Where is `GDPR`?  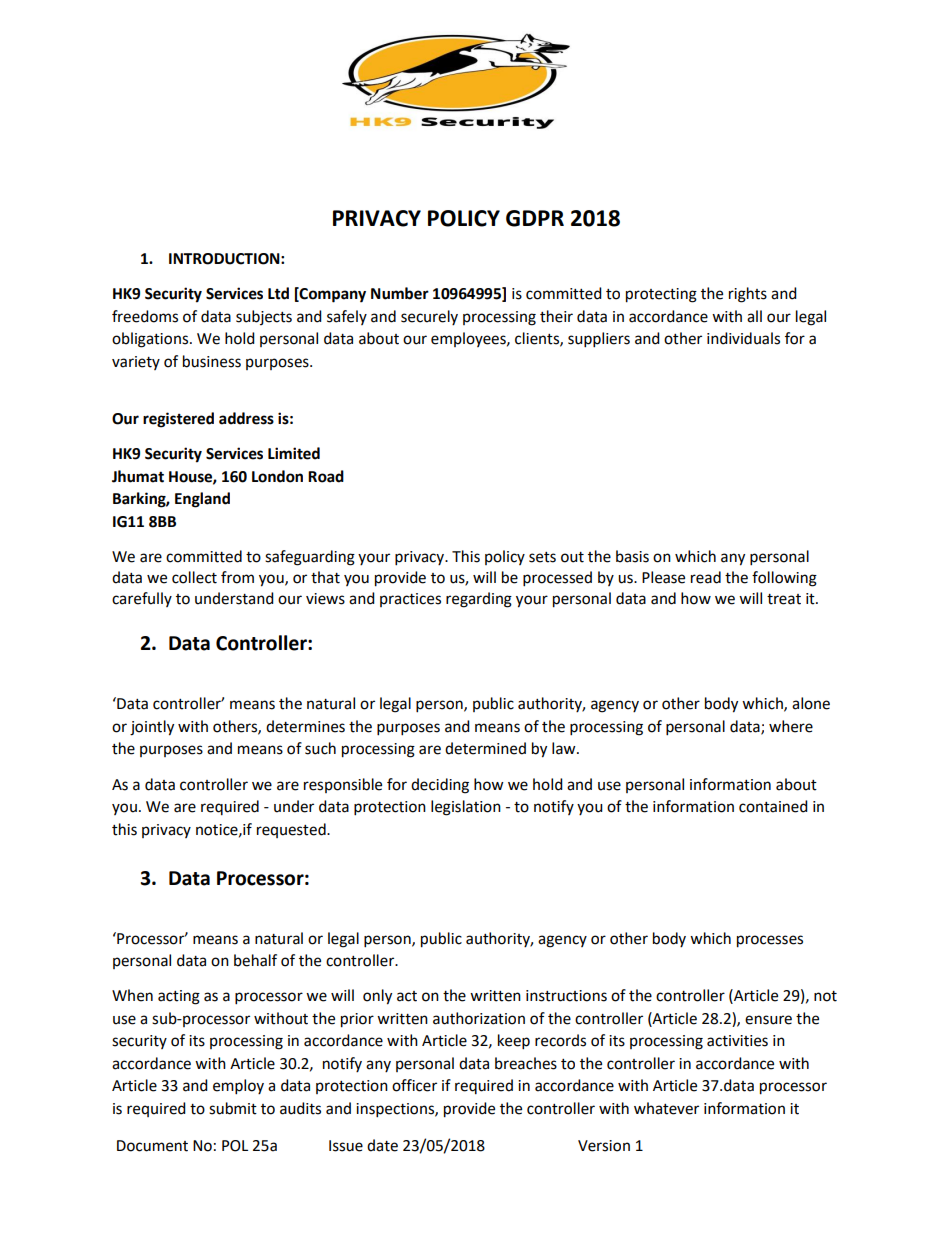 GDPR is located at coordinates (535, 218).
